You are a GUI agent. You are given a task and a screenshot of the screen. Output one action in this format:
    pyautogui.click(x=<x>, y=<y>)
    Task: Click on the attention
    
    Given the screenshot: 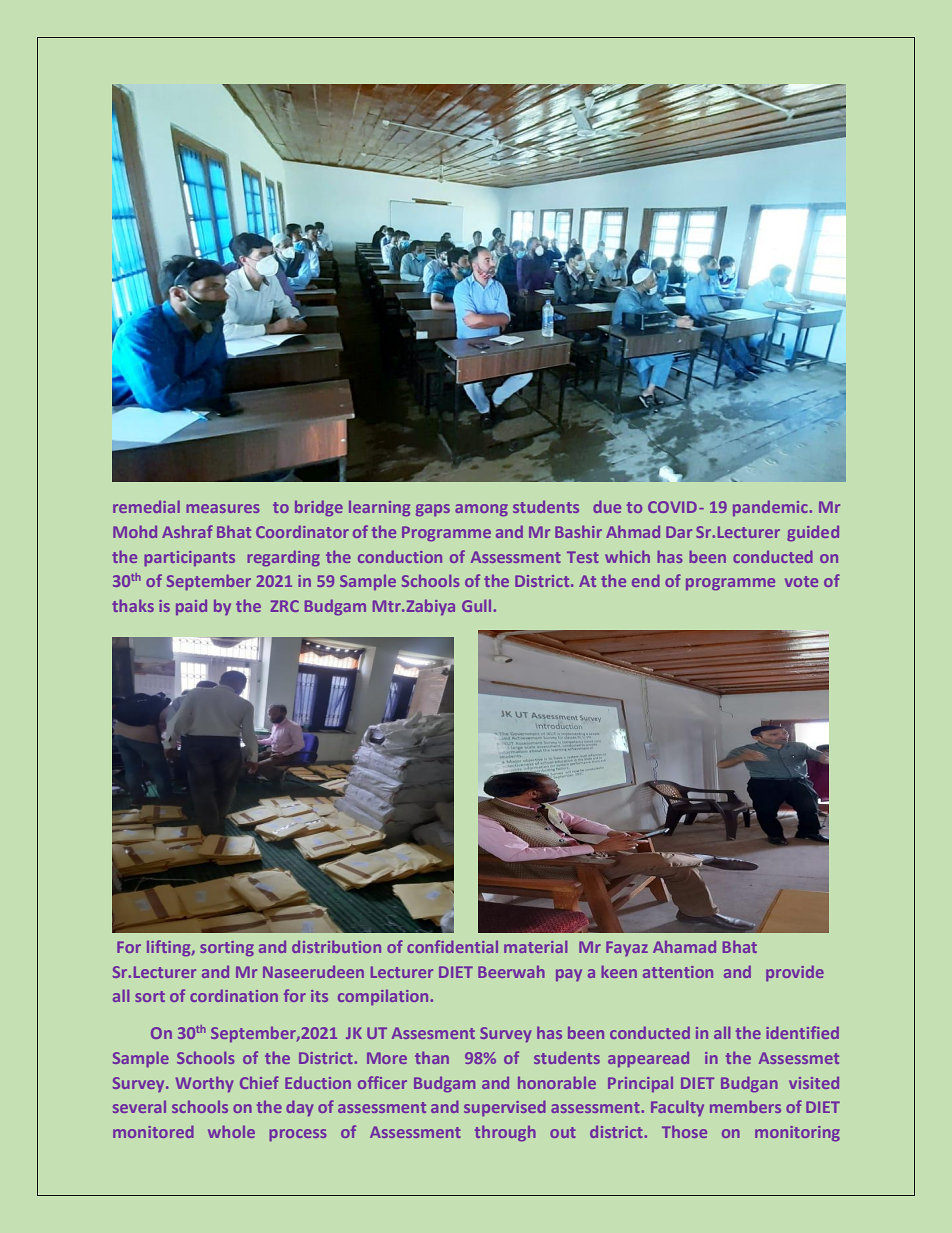 What is the action you would take?
    pyautogui.click(x=678, y=972)
